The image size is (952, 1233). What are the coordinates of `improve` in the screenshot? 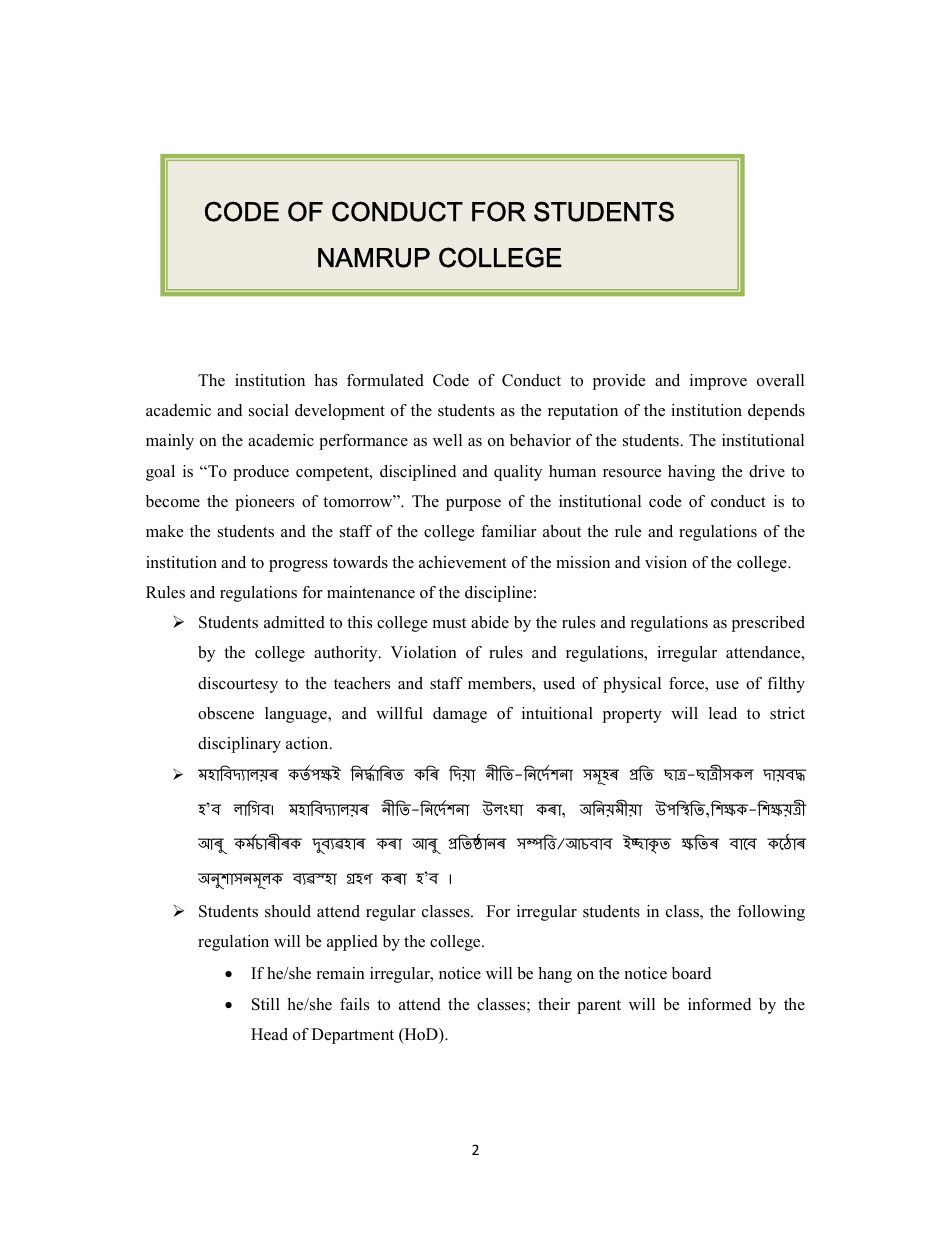 It's located at (718, 382).
